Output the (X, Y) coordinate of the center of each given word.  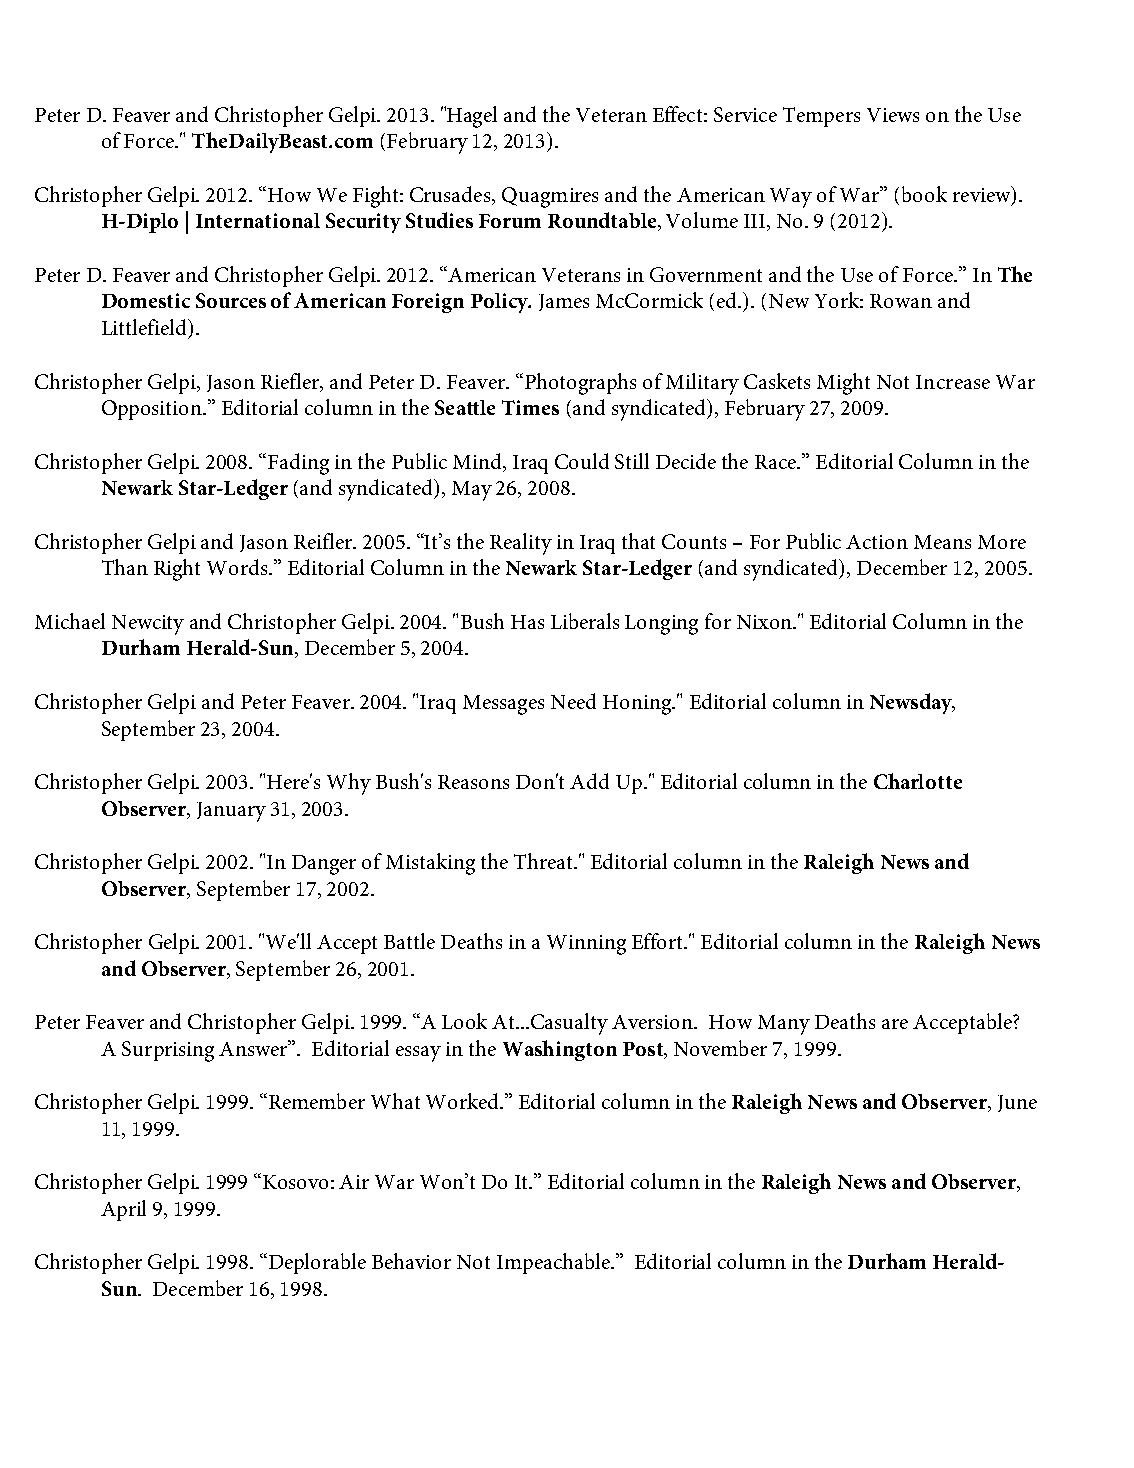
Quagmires (550, 197)
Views (893, 115)
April (123, 1210)
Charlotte (918, 781)
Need (573, 701)
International (258, 220)
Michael (70, 621)
